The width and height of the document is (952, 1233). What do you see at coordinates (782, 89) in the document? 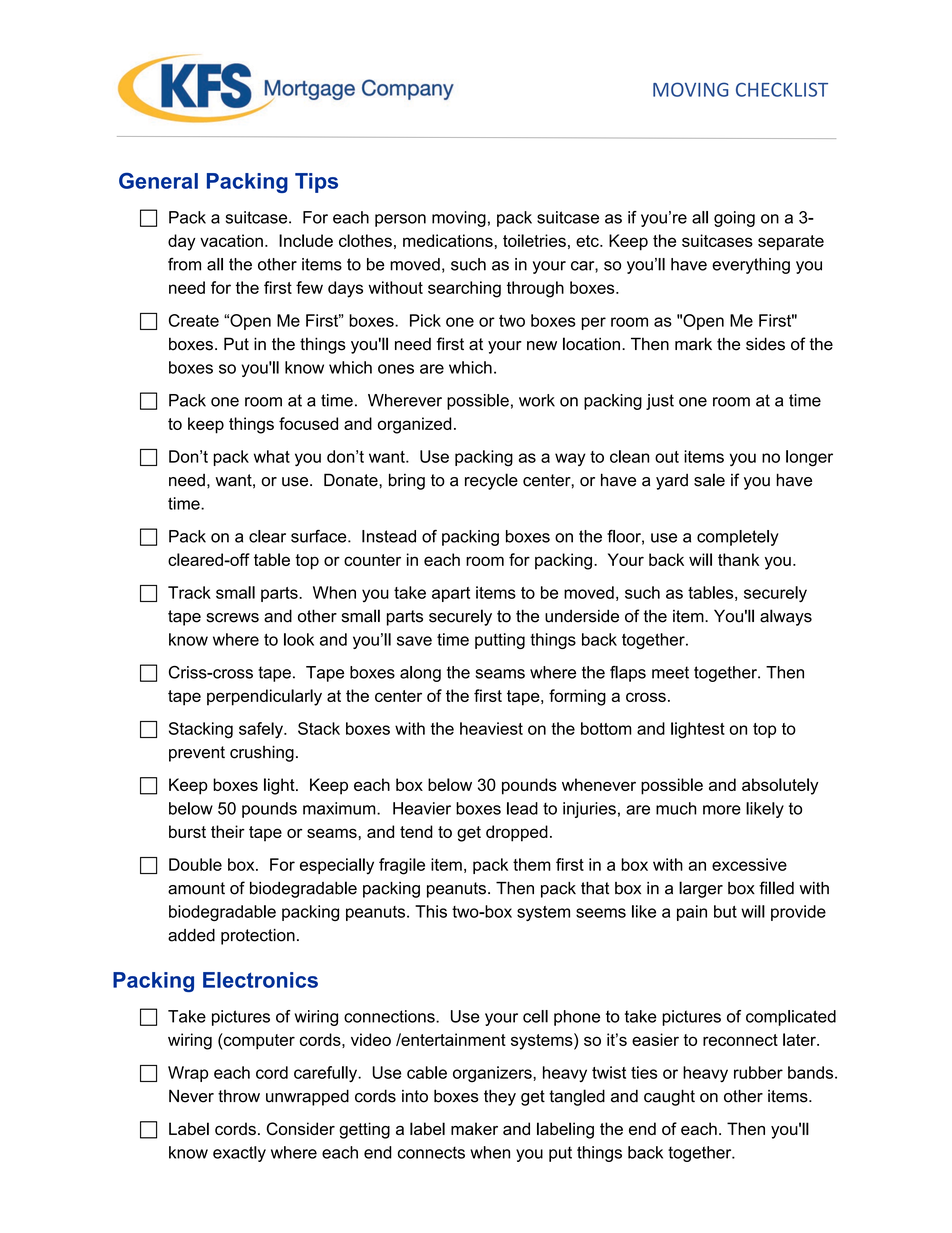
I see `CHECKLIST` at bounding box center [782, 89].
